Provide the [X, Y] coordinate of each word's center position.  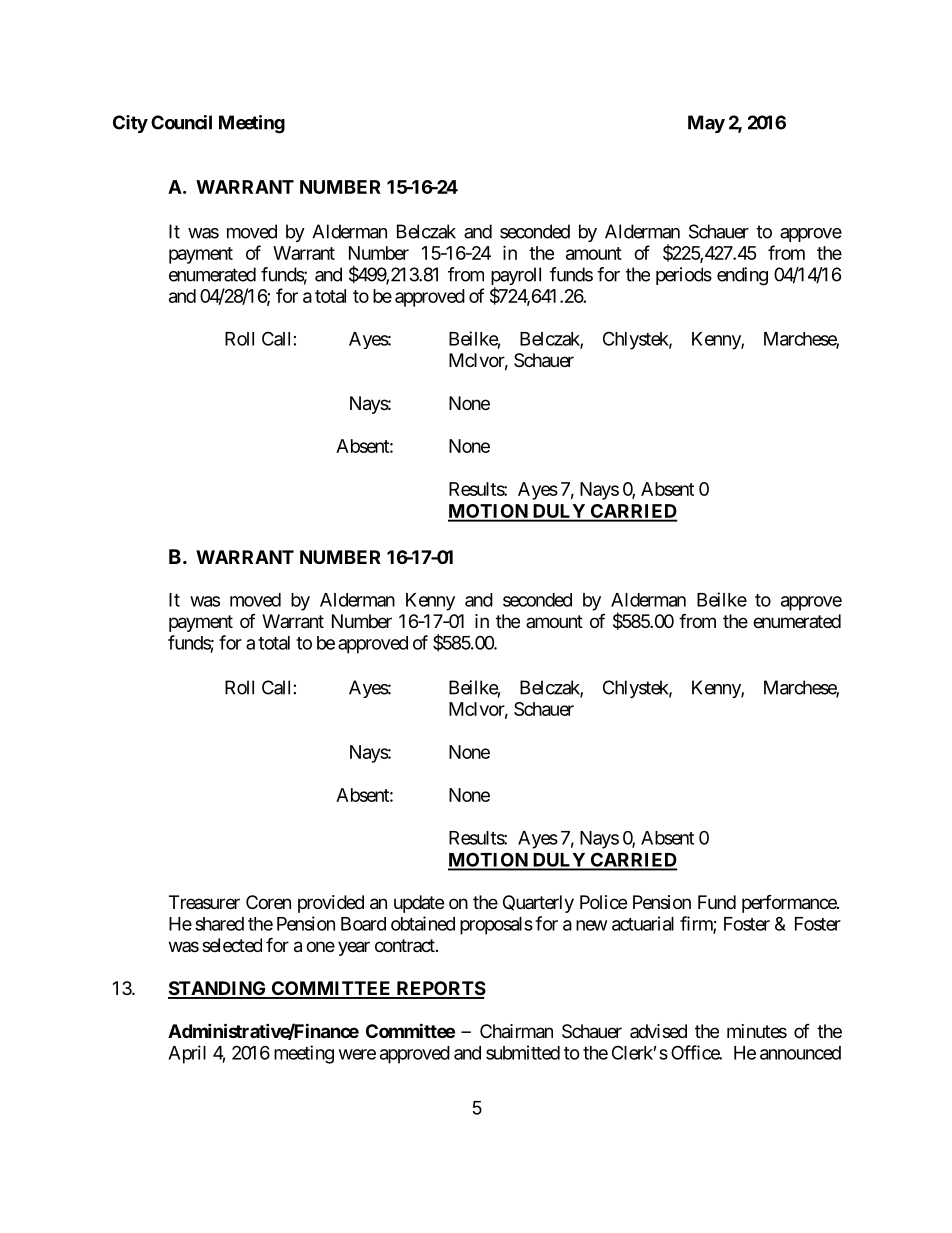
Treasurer [204, 902]
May [706, 124]
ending [742, 276]
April [187, 1054]
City [130, 124]
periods [684, 276]
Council [181, 122]
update [419, 904]
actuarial [643, 923]
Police [603, 902]
